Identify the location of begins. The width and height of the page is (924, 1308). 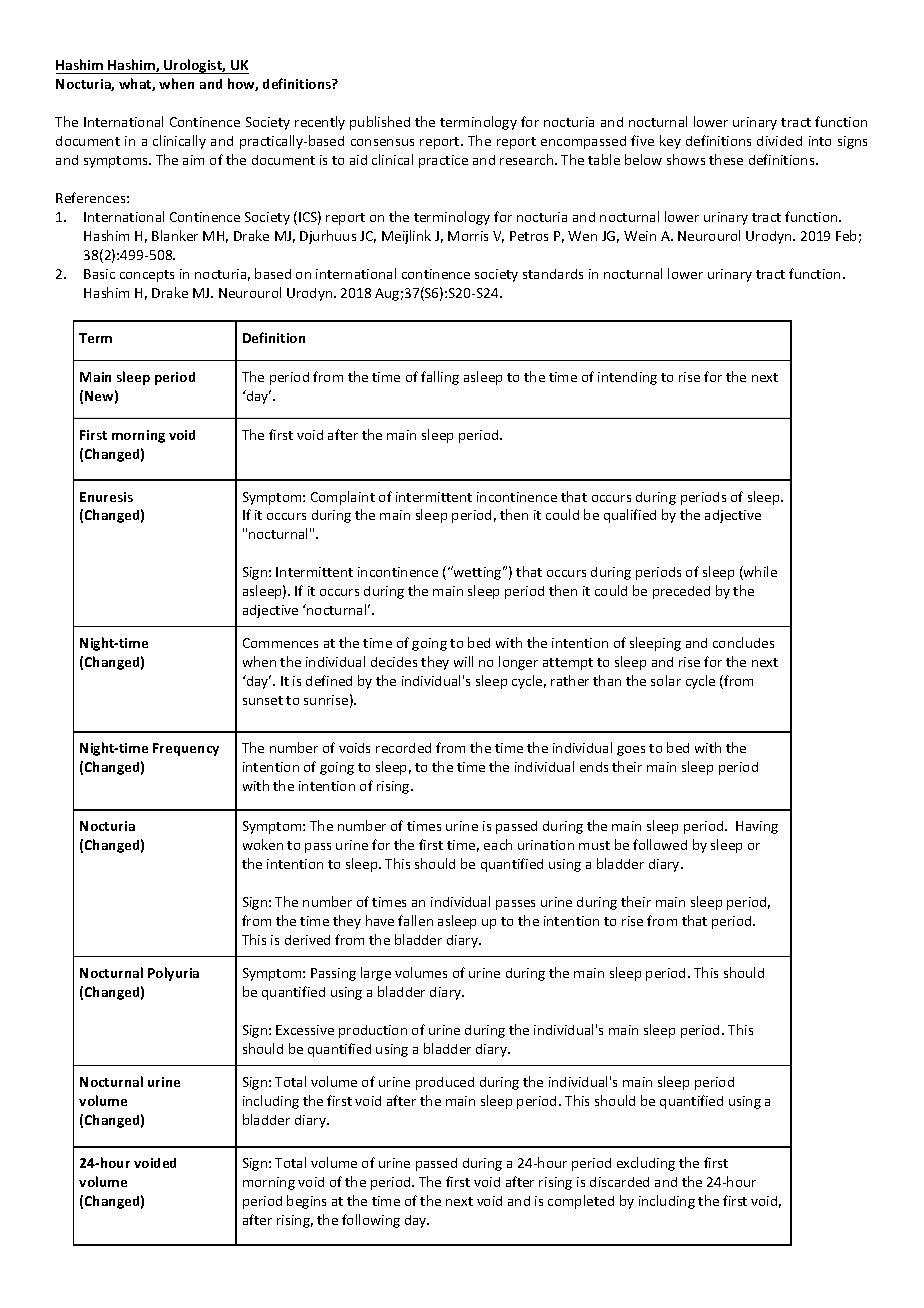
(306, 1202).
